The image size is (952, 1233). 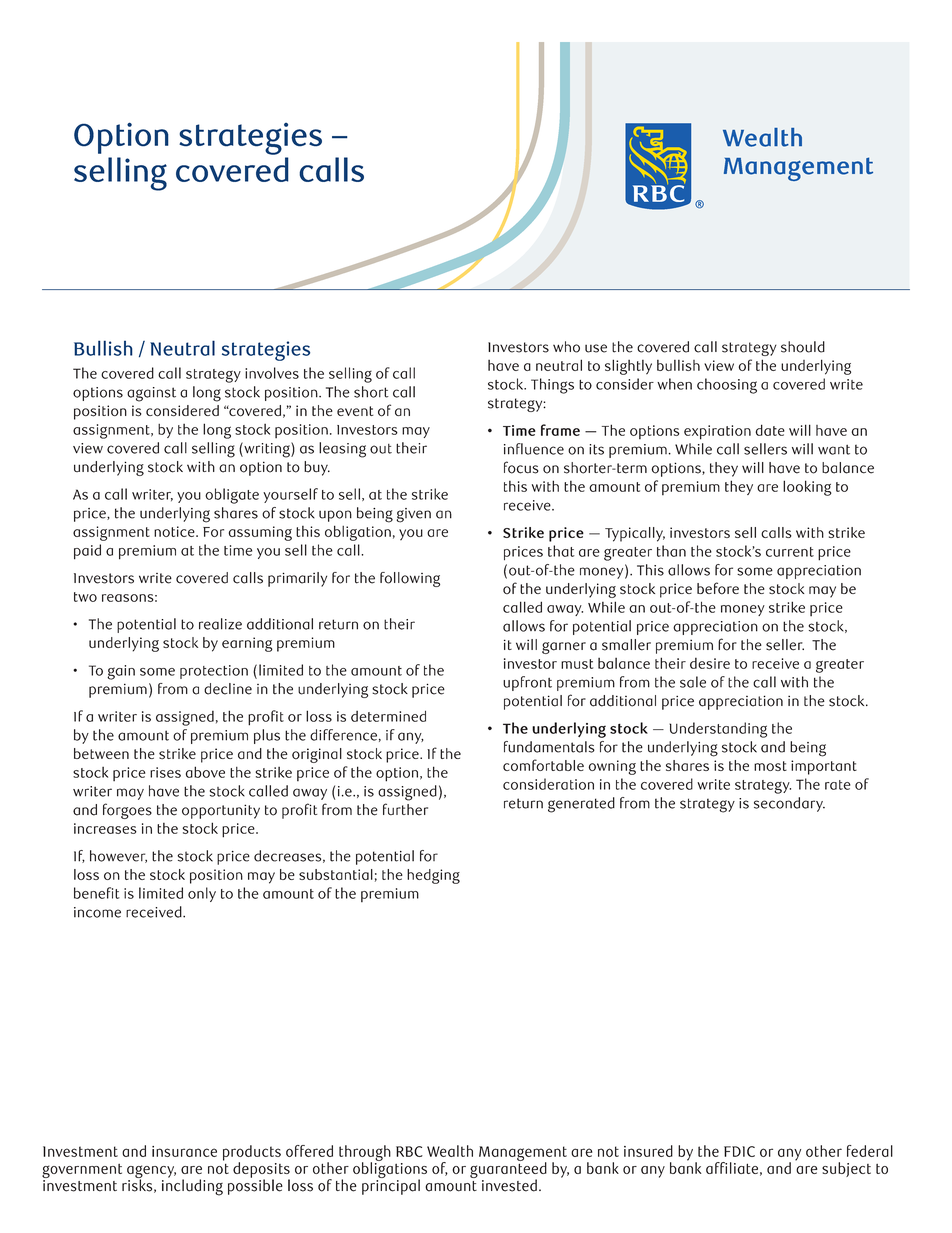 I want to click on most, so click(x=770, y=766).
